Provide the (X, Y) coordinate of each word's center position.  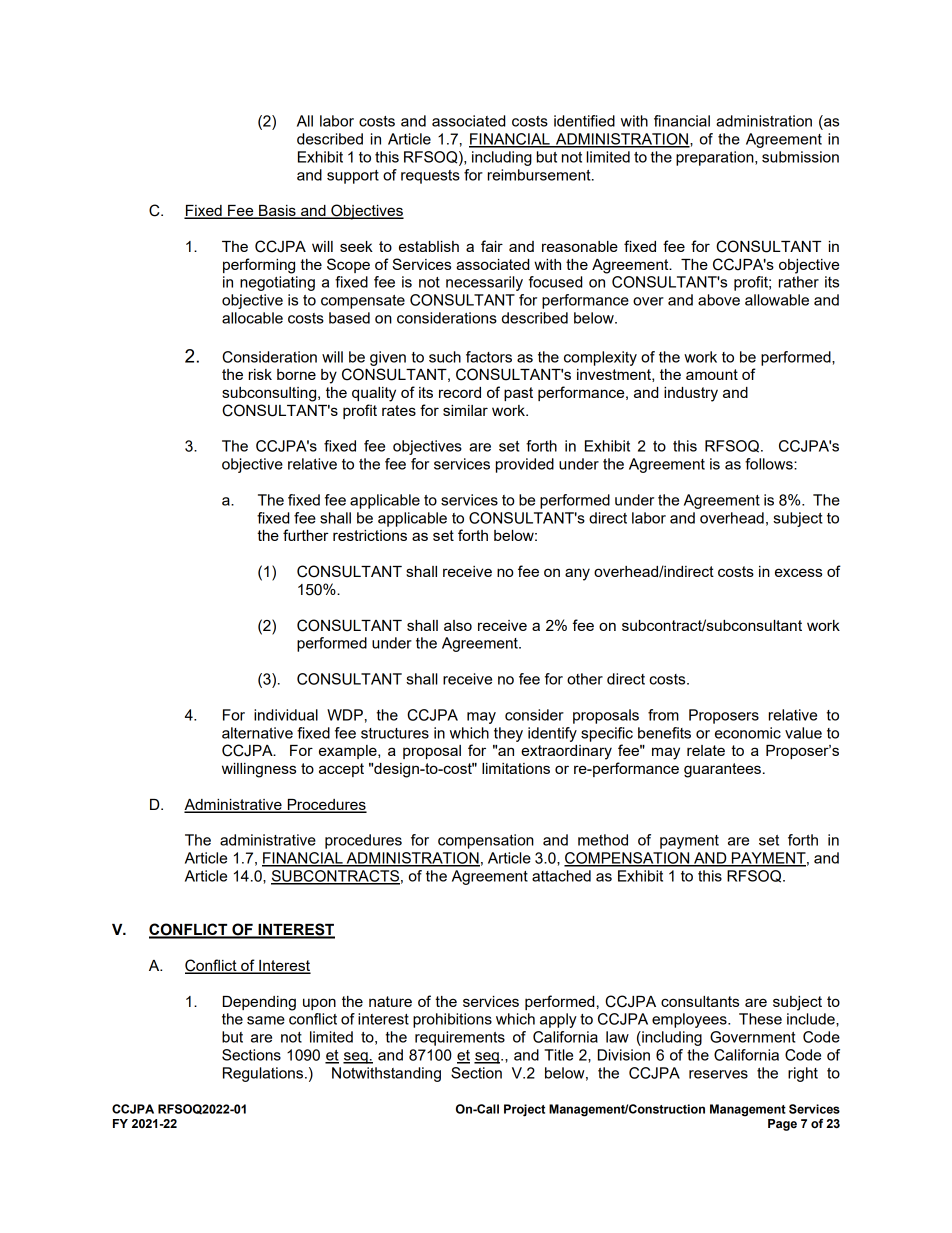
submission (800, 157)
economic (748, 733)
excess (798, 572)
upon (319, 1004)
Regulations (263, 1074)
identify (552, 734)
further (306, 535)
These (760, 1019)
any (577, 574)
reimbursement (540, 175)
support (353, 177)
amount (712, 374)
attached (561, 876)
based (349, 318)
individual (286, 715)
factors (489, 357)
